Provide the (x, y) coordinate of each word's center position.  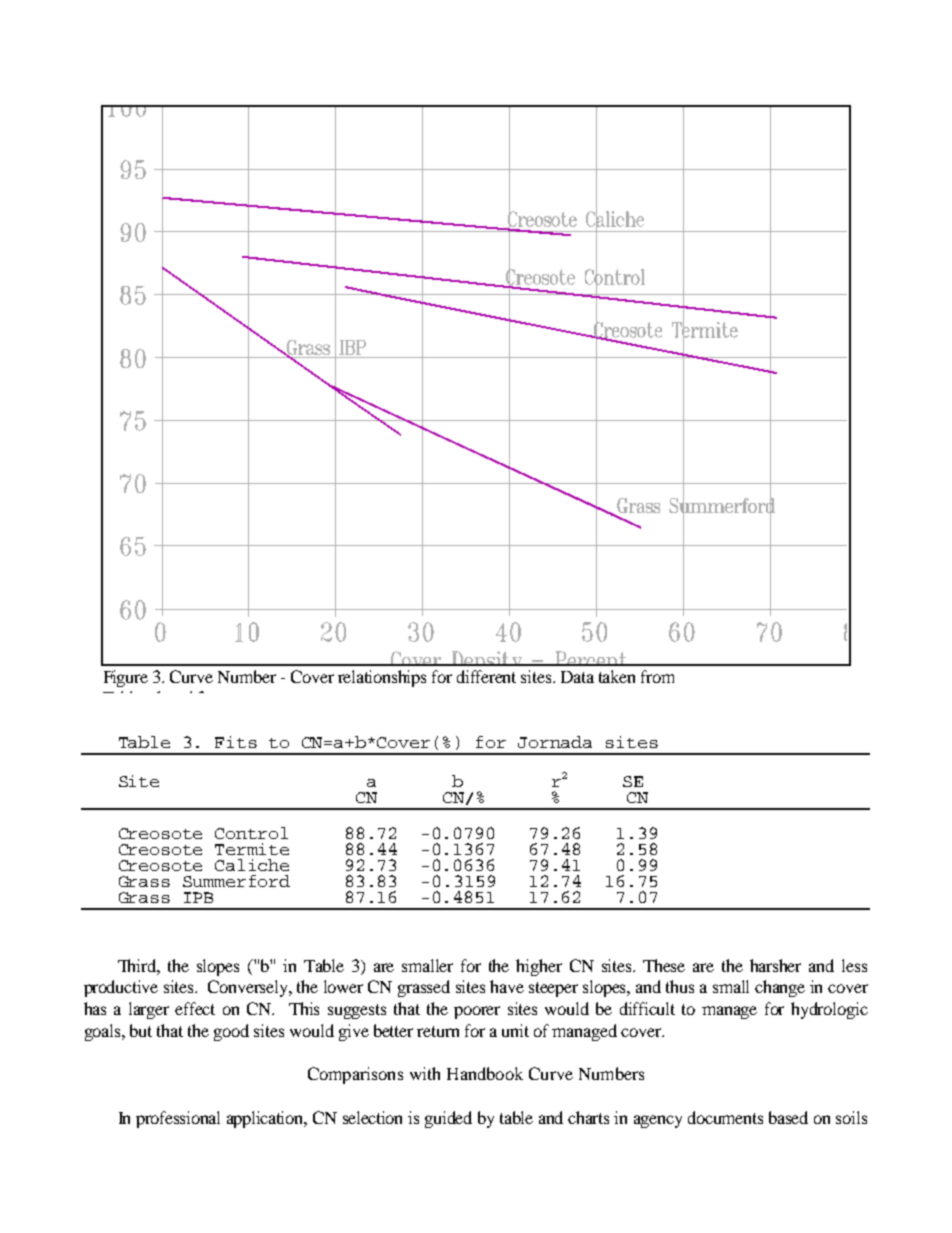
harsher (775, 965)
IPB (198, 897)
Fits (236, 742)
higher (539, 967)
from (657, 676)
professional (178, 1119)
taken (617, 676)
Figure (126, 678)
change (780, 988)
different (486, 676)
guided (448, 1119)
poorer (477, 1012)
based (788, 1117)
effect (195, 1008)
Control (251, 833)
